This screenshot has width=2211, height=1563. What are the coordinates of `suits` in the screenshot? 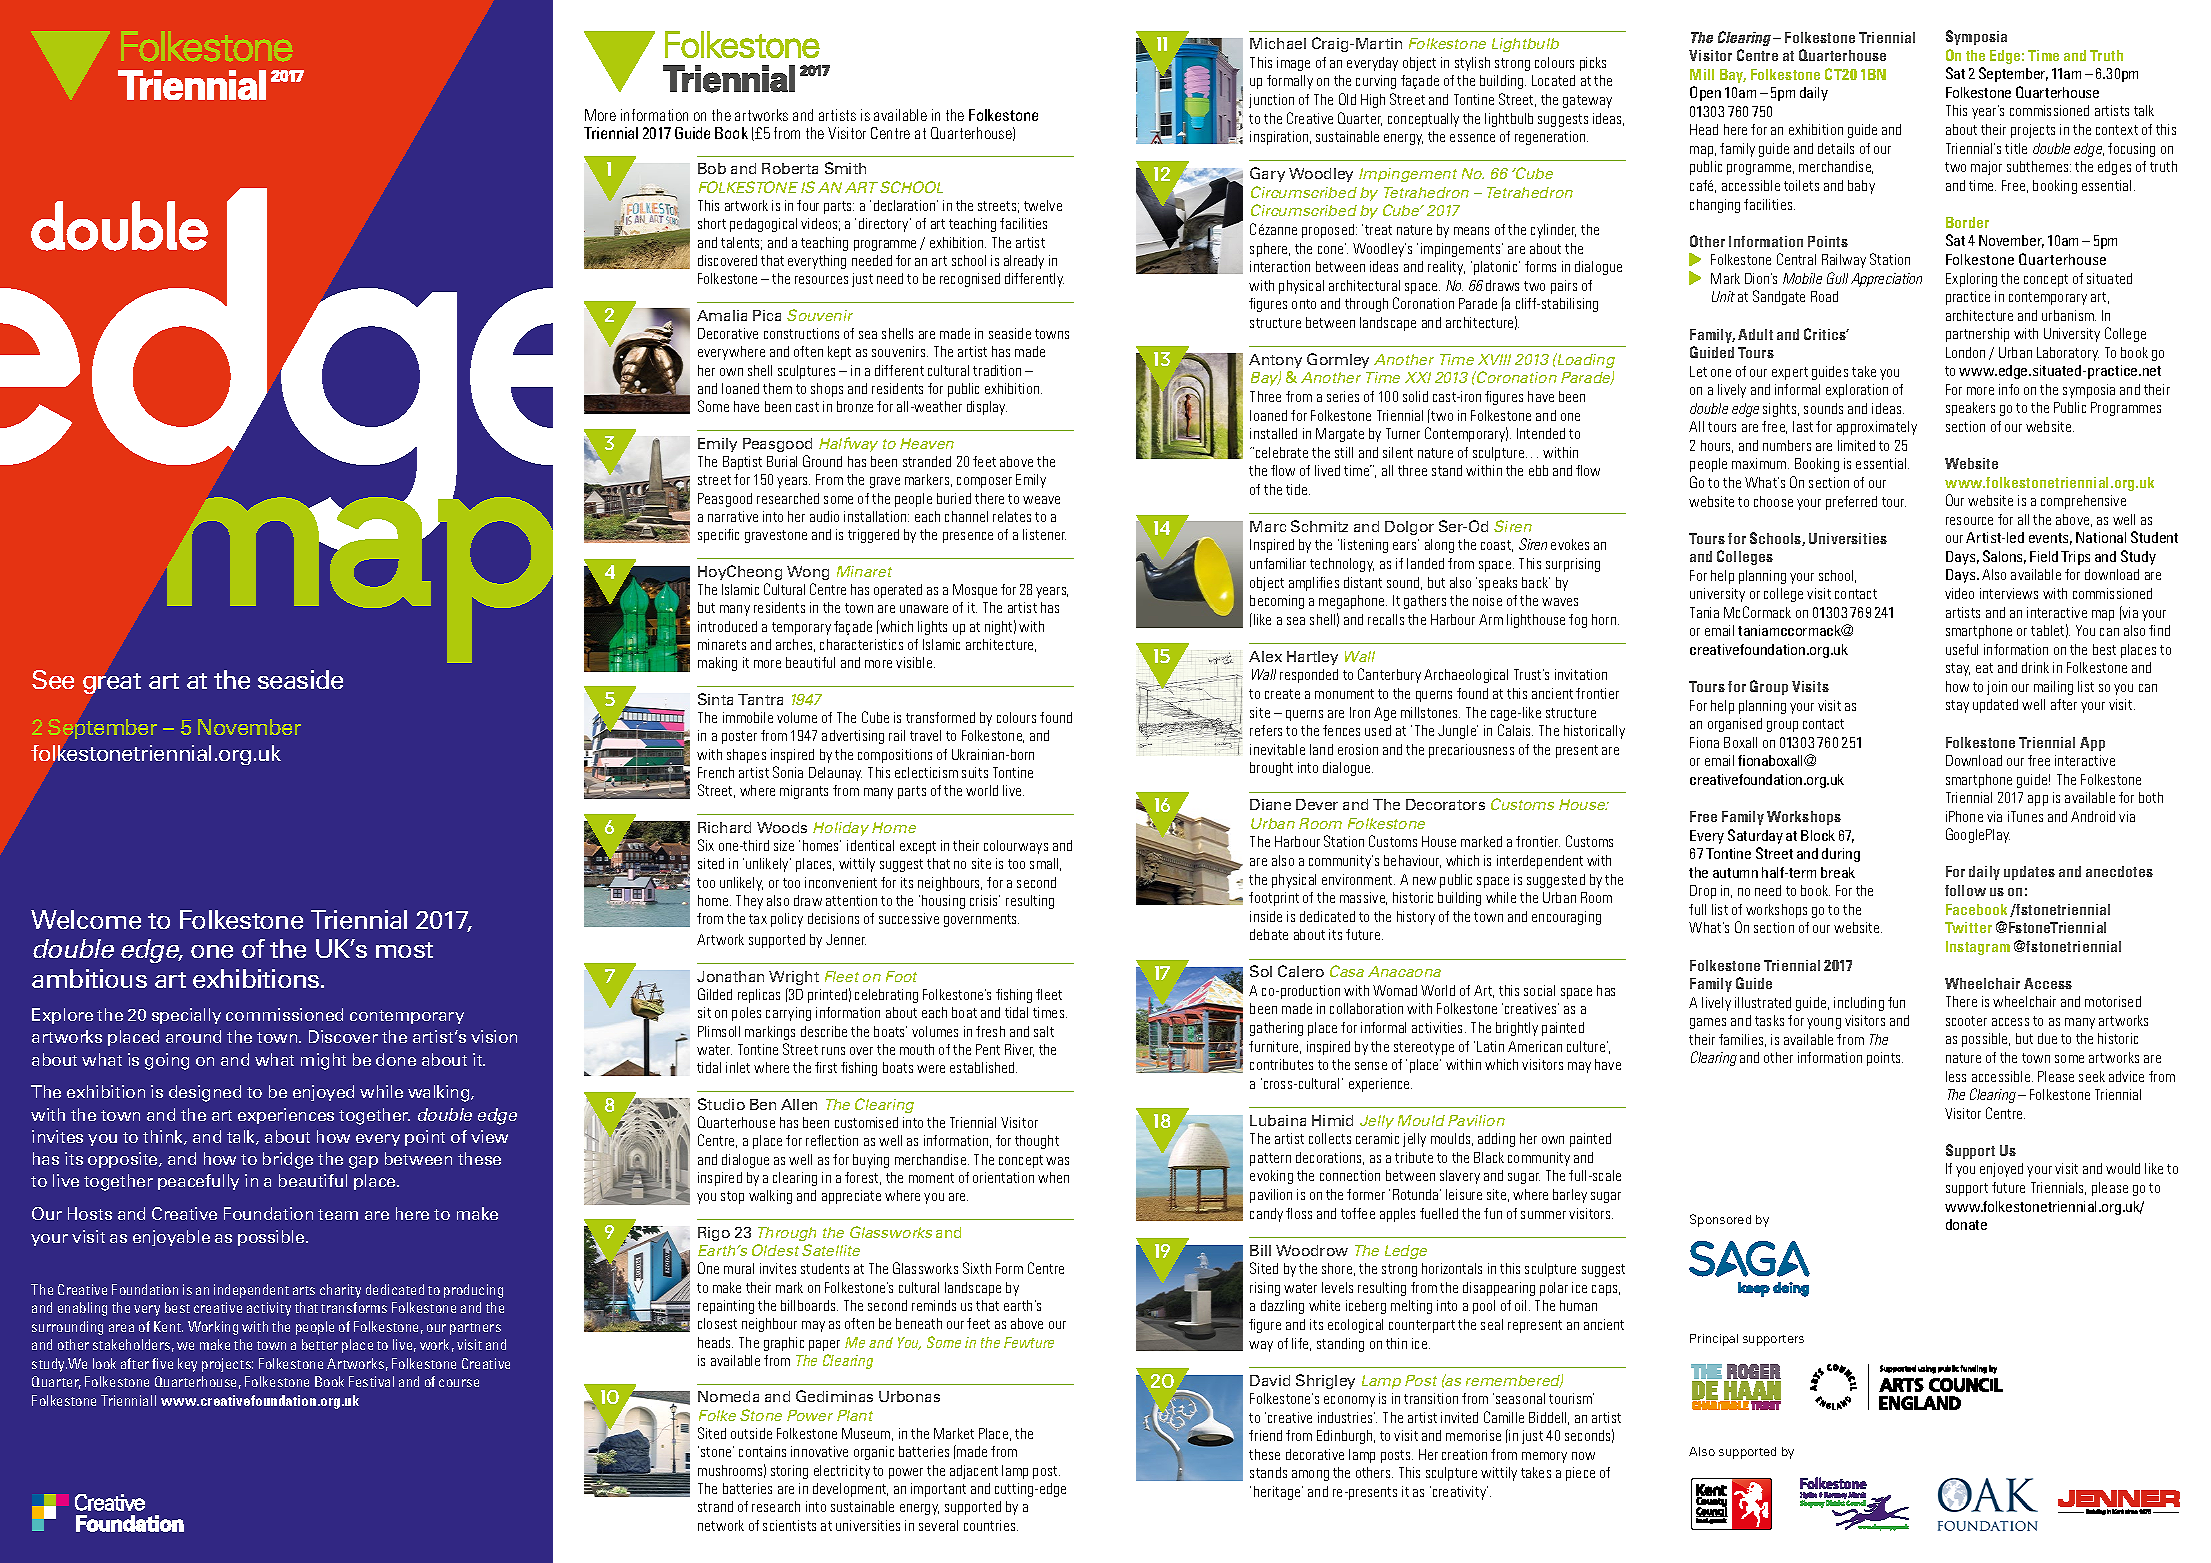 It's located at (975, 772).
